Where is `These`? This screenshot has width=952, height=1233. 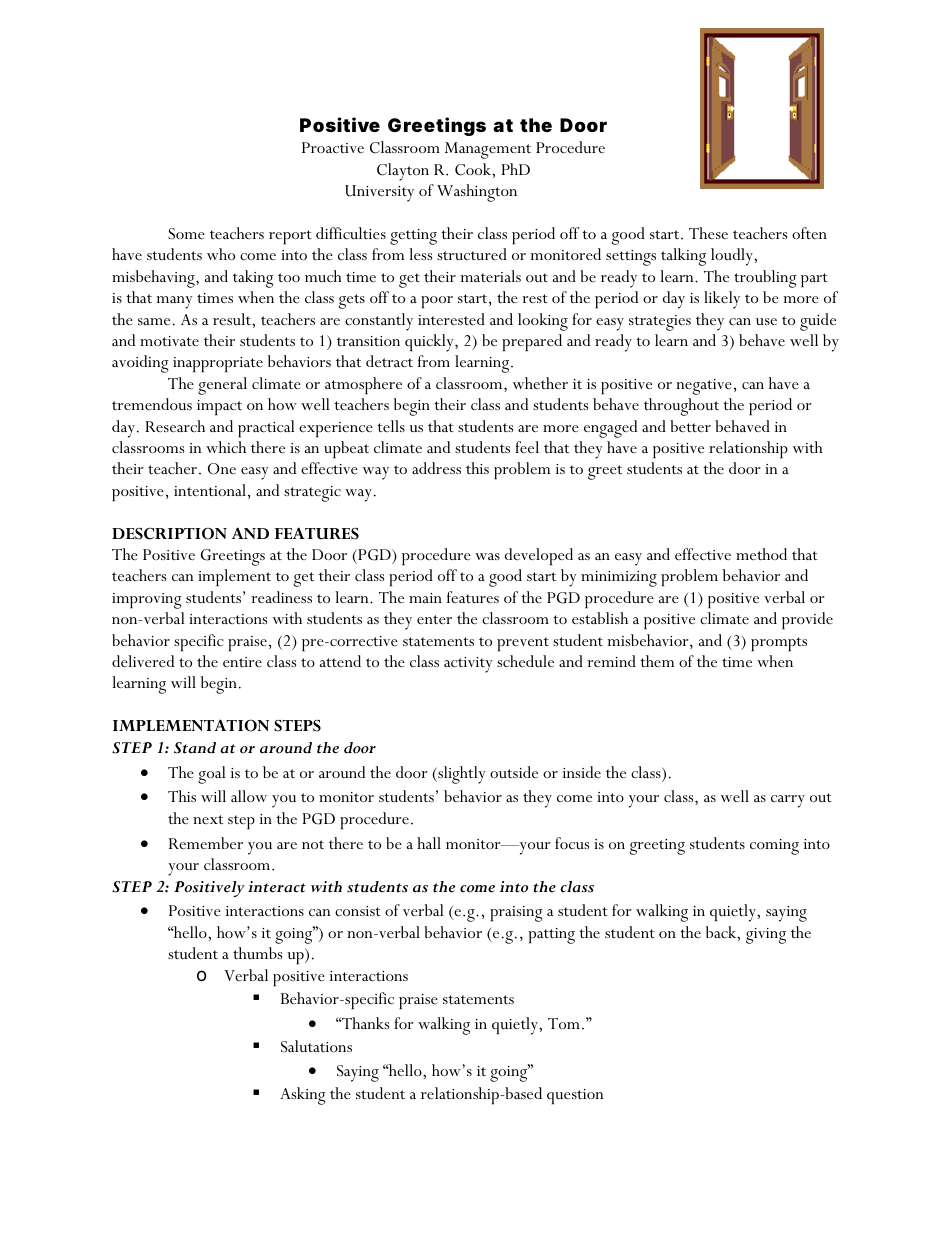 These is located at coordinates (708, 233).
